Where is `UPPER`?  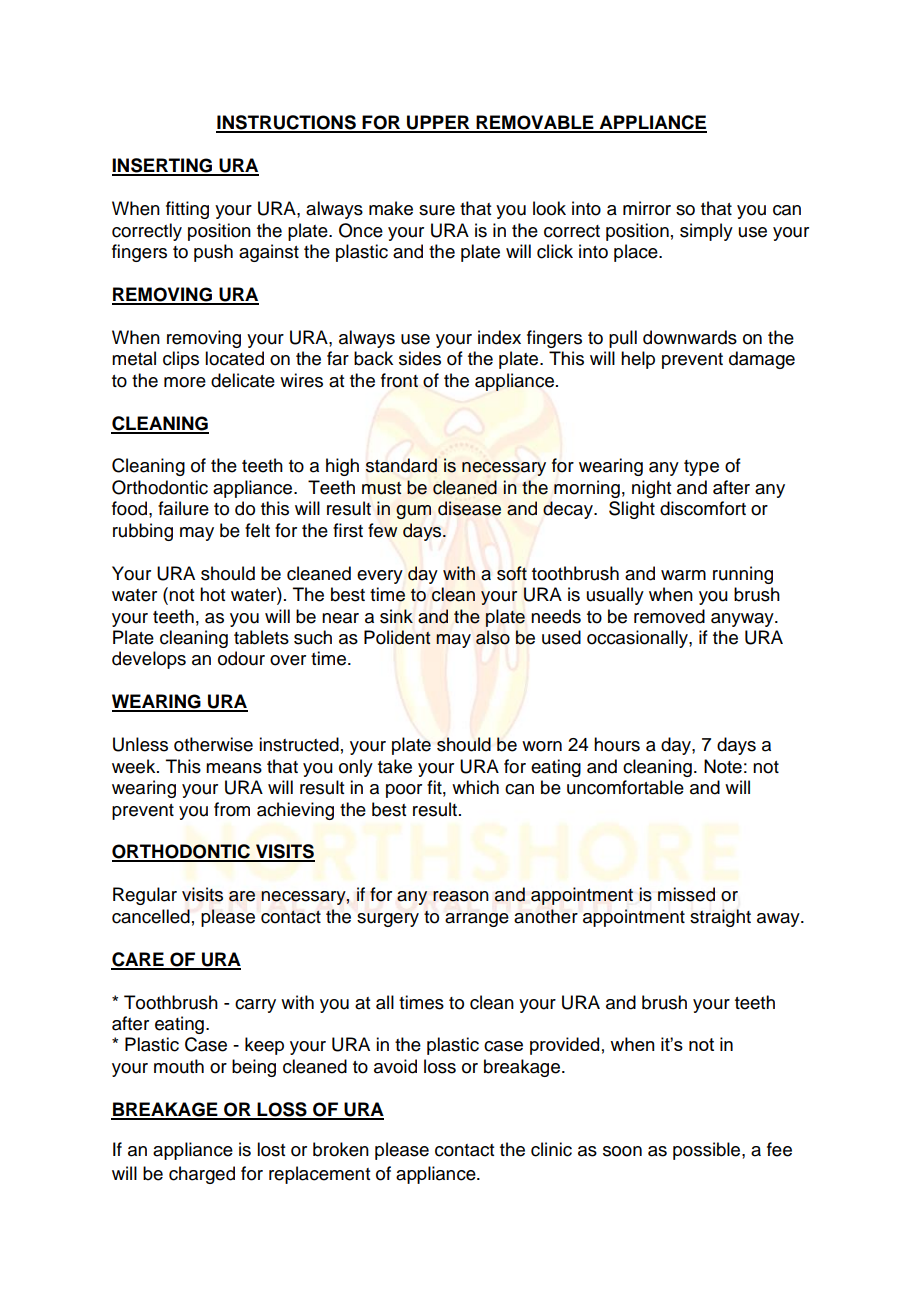 UPPER is located at coordinates (438, 123).
